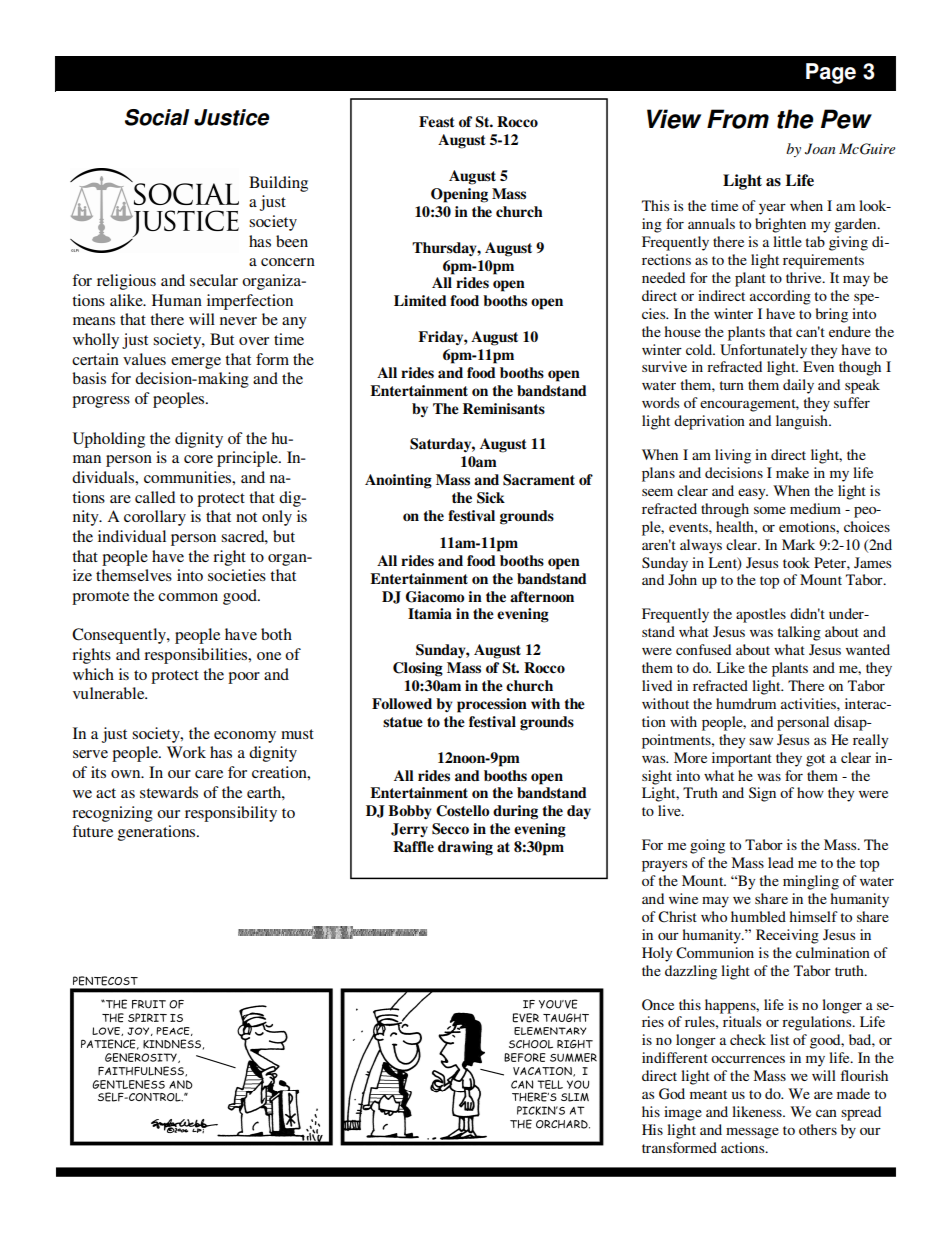 The width and height of the screenshot is (952, 1233). I want to click on Social, so click(157, 117).
